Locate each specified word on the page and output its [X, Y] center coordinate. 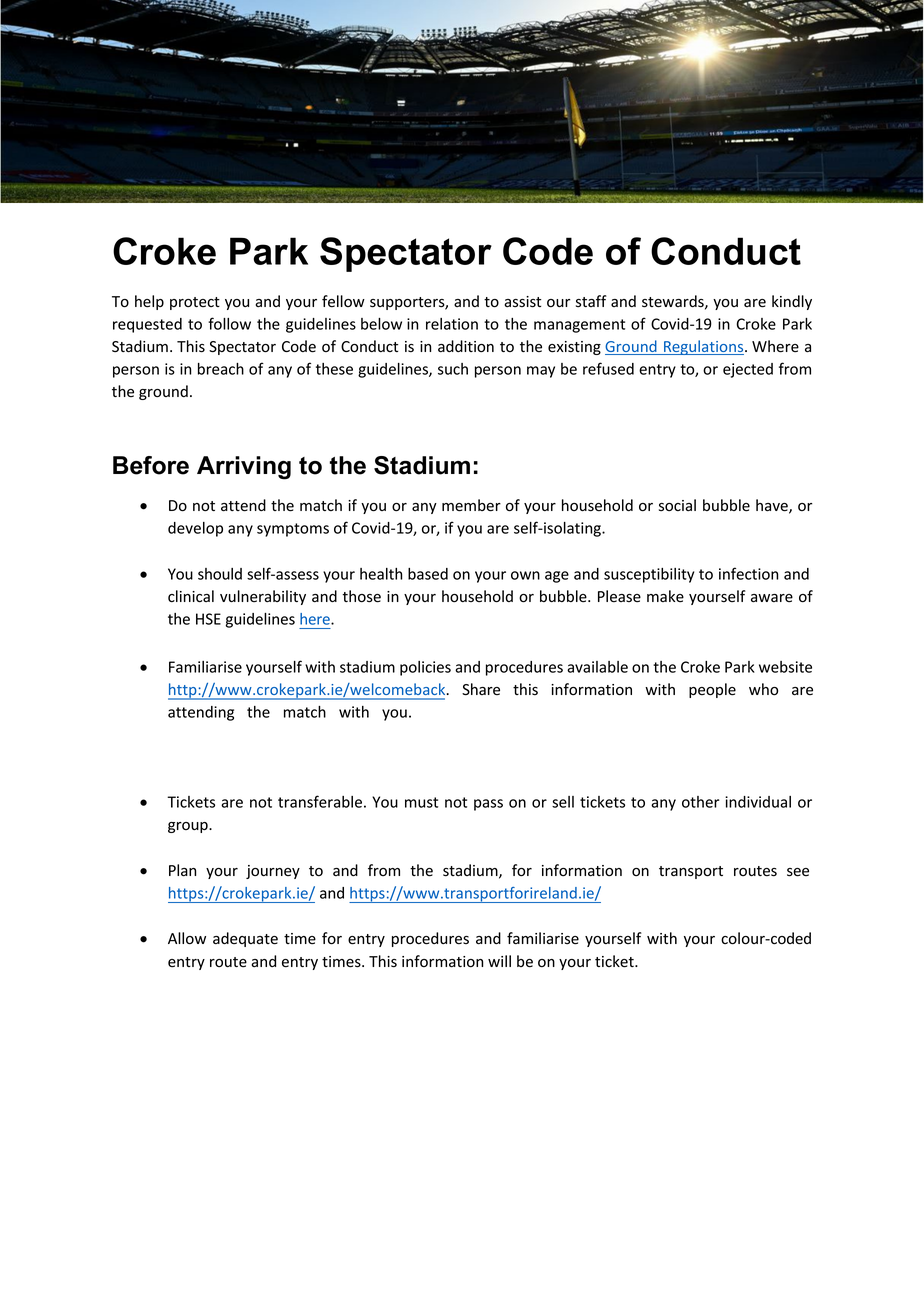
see [798, 872]
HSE [208, 619]
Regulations [704, 347]
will [499, 961]
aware [772, 598]
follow [229, 323]
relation [452, 324]
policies [425, 668]
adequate [245, 939]
